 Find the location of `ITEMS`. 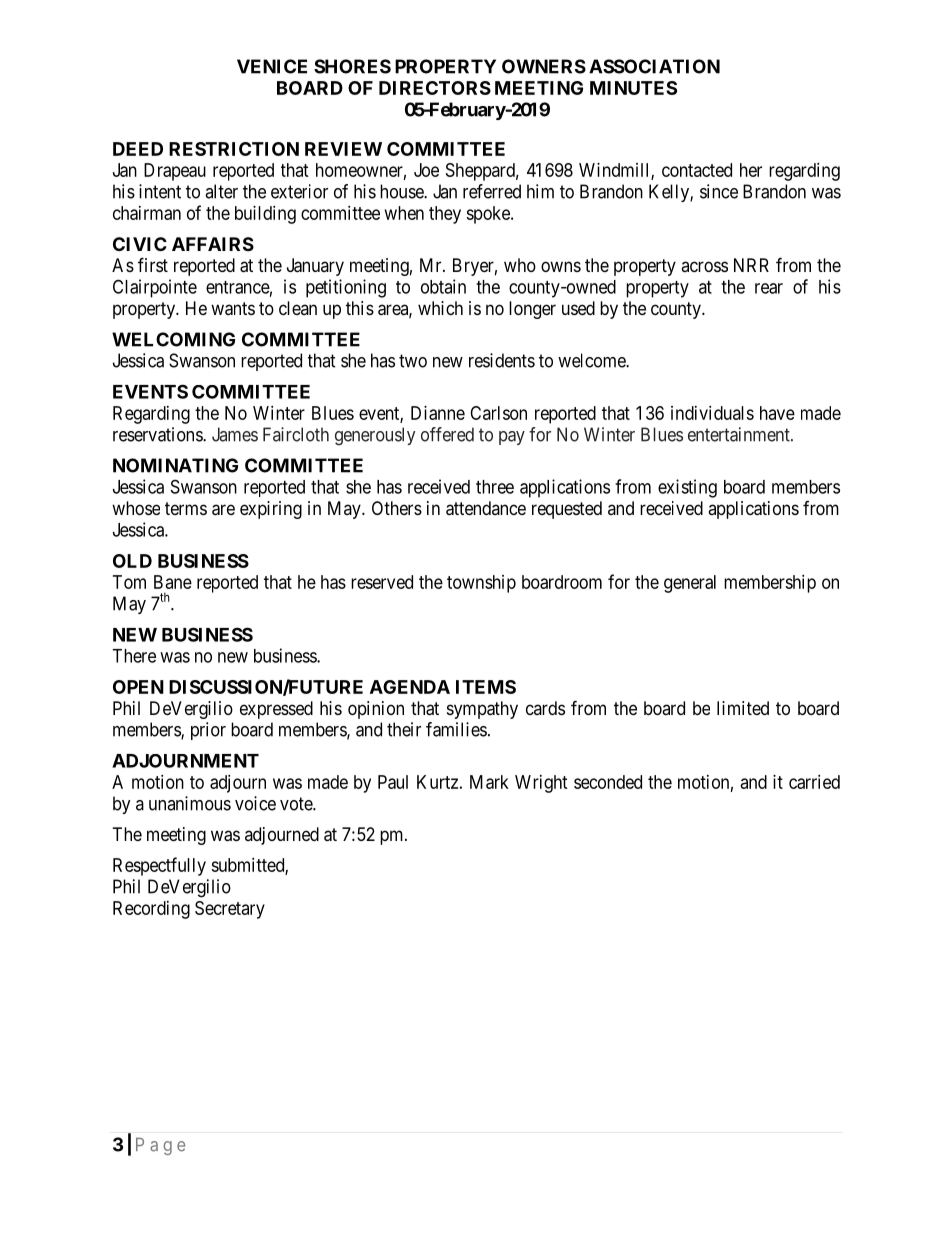

ITEMS is located at coordinates (486, 687).
